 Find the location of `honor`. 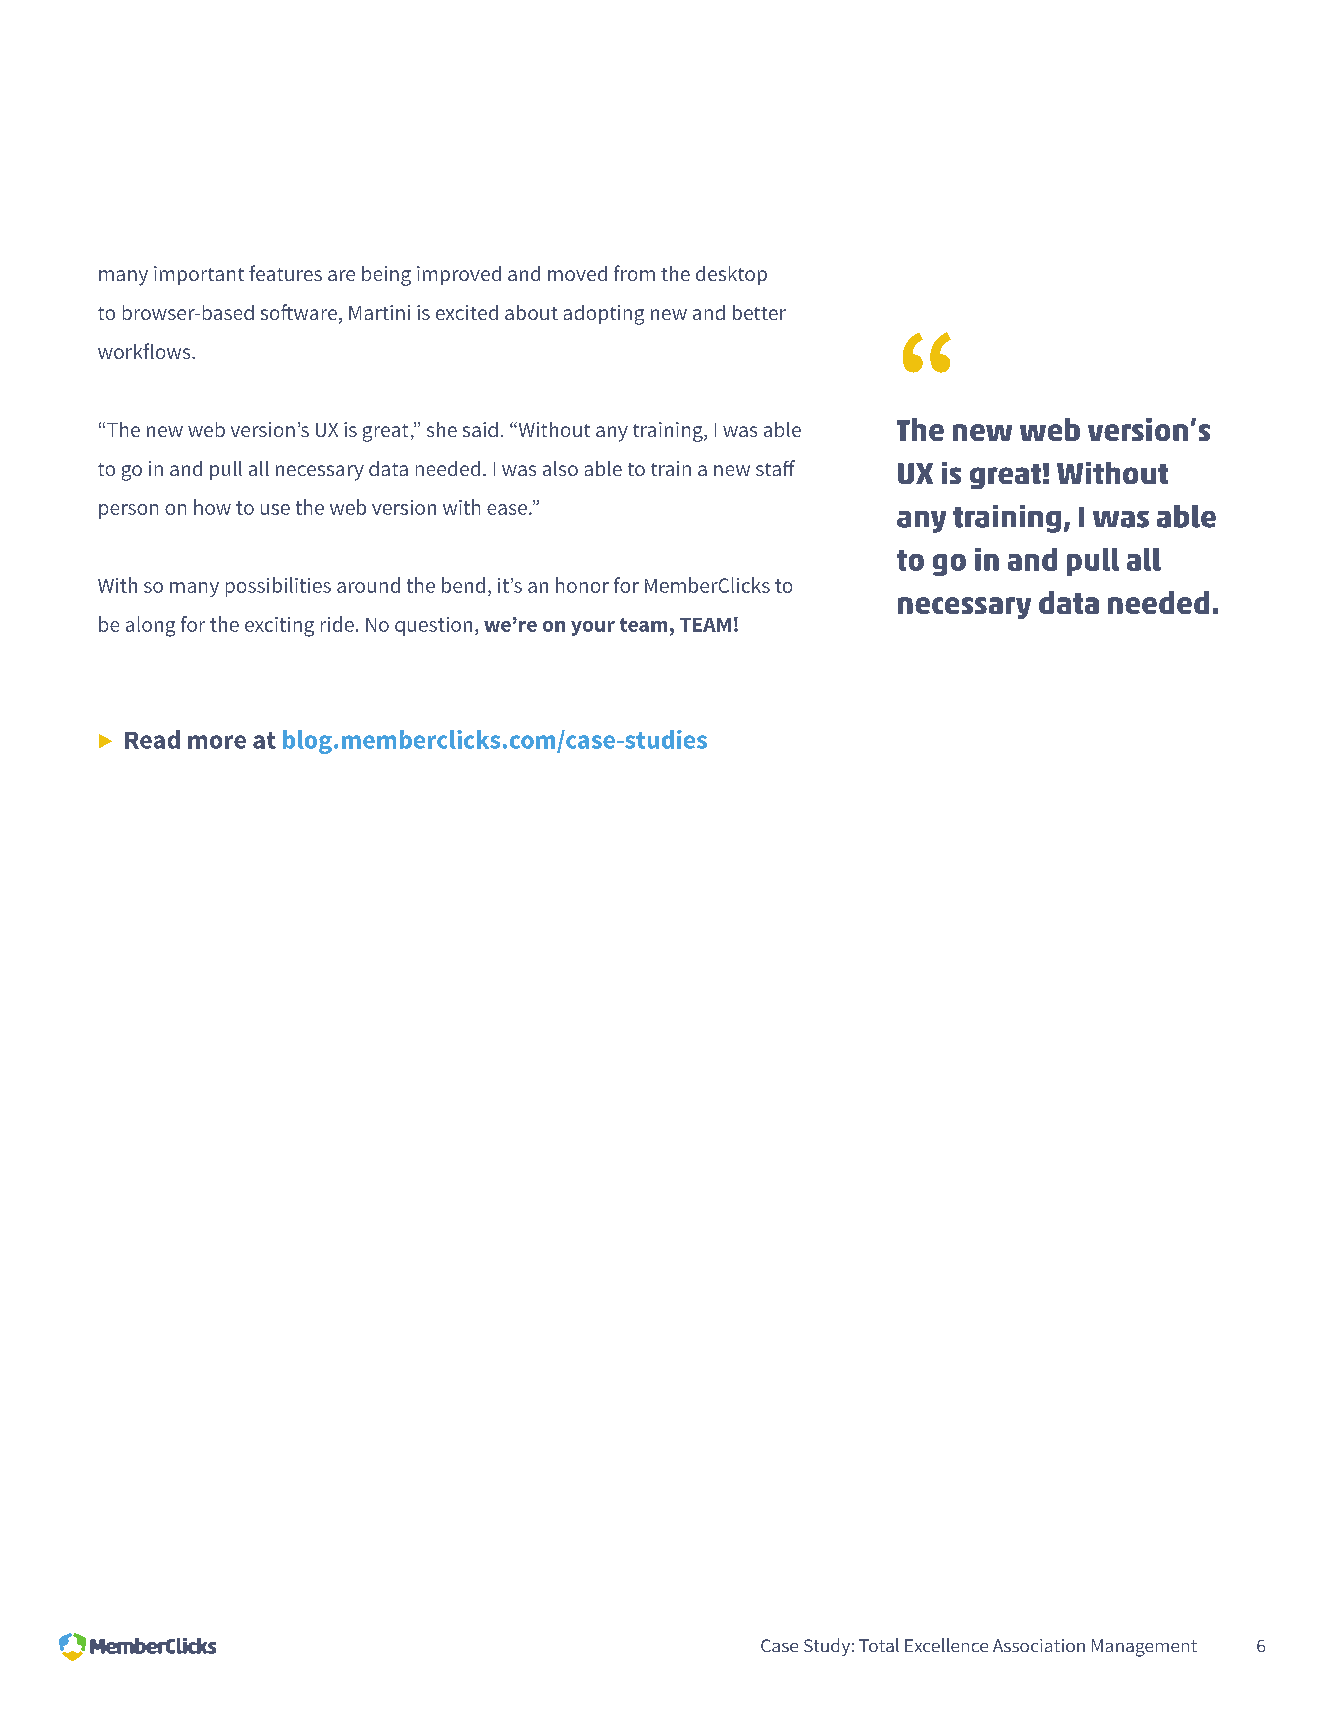

honor is located at coordinates (582, 585).
